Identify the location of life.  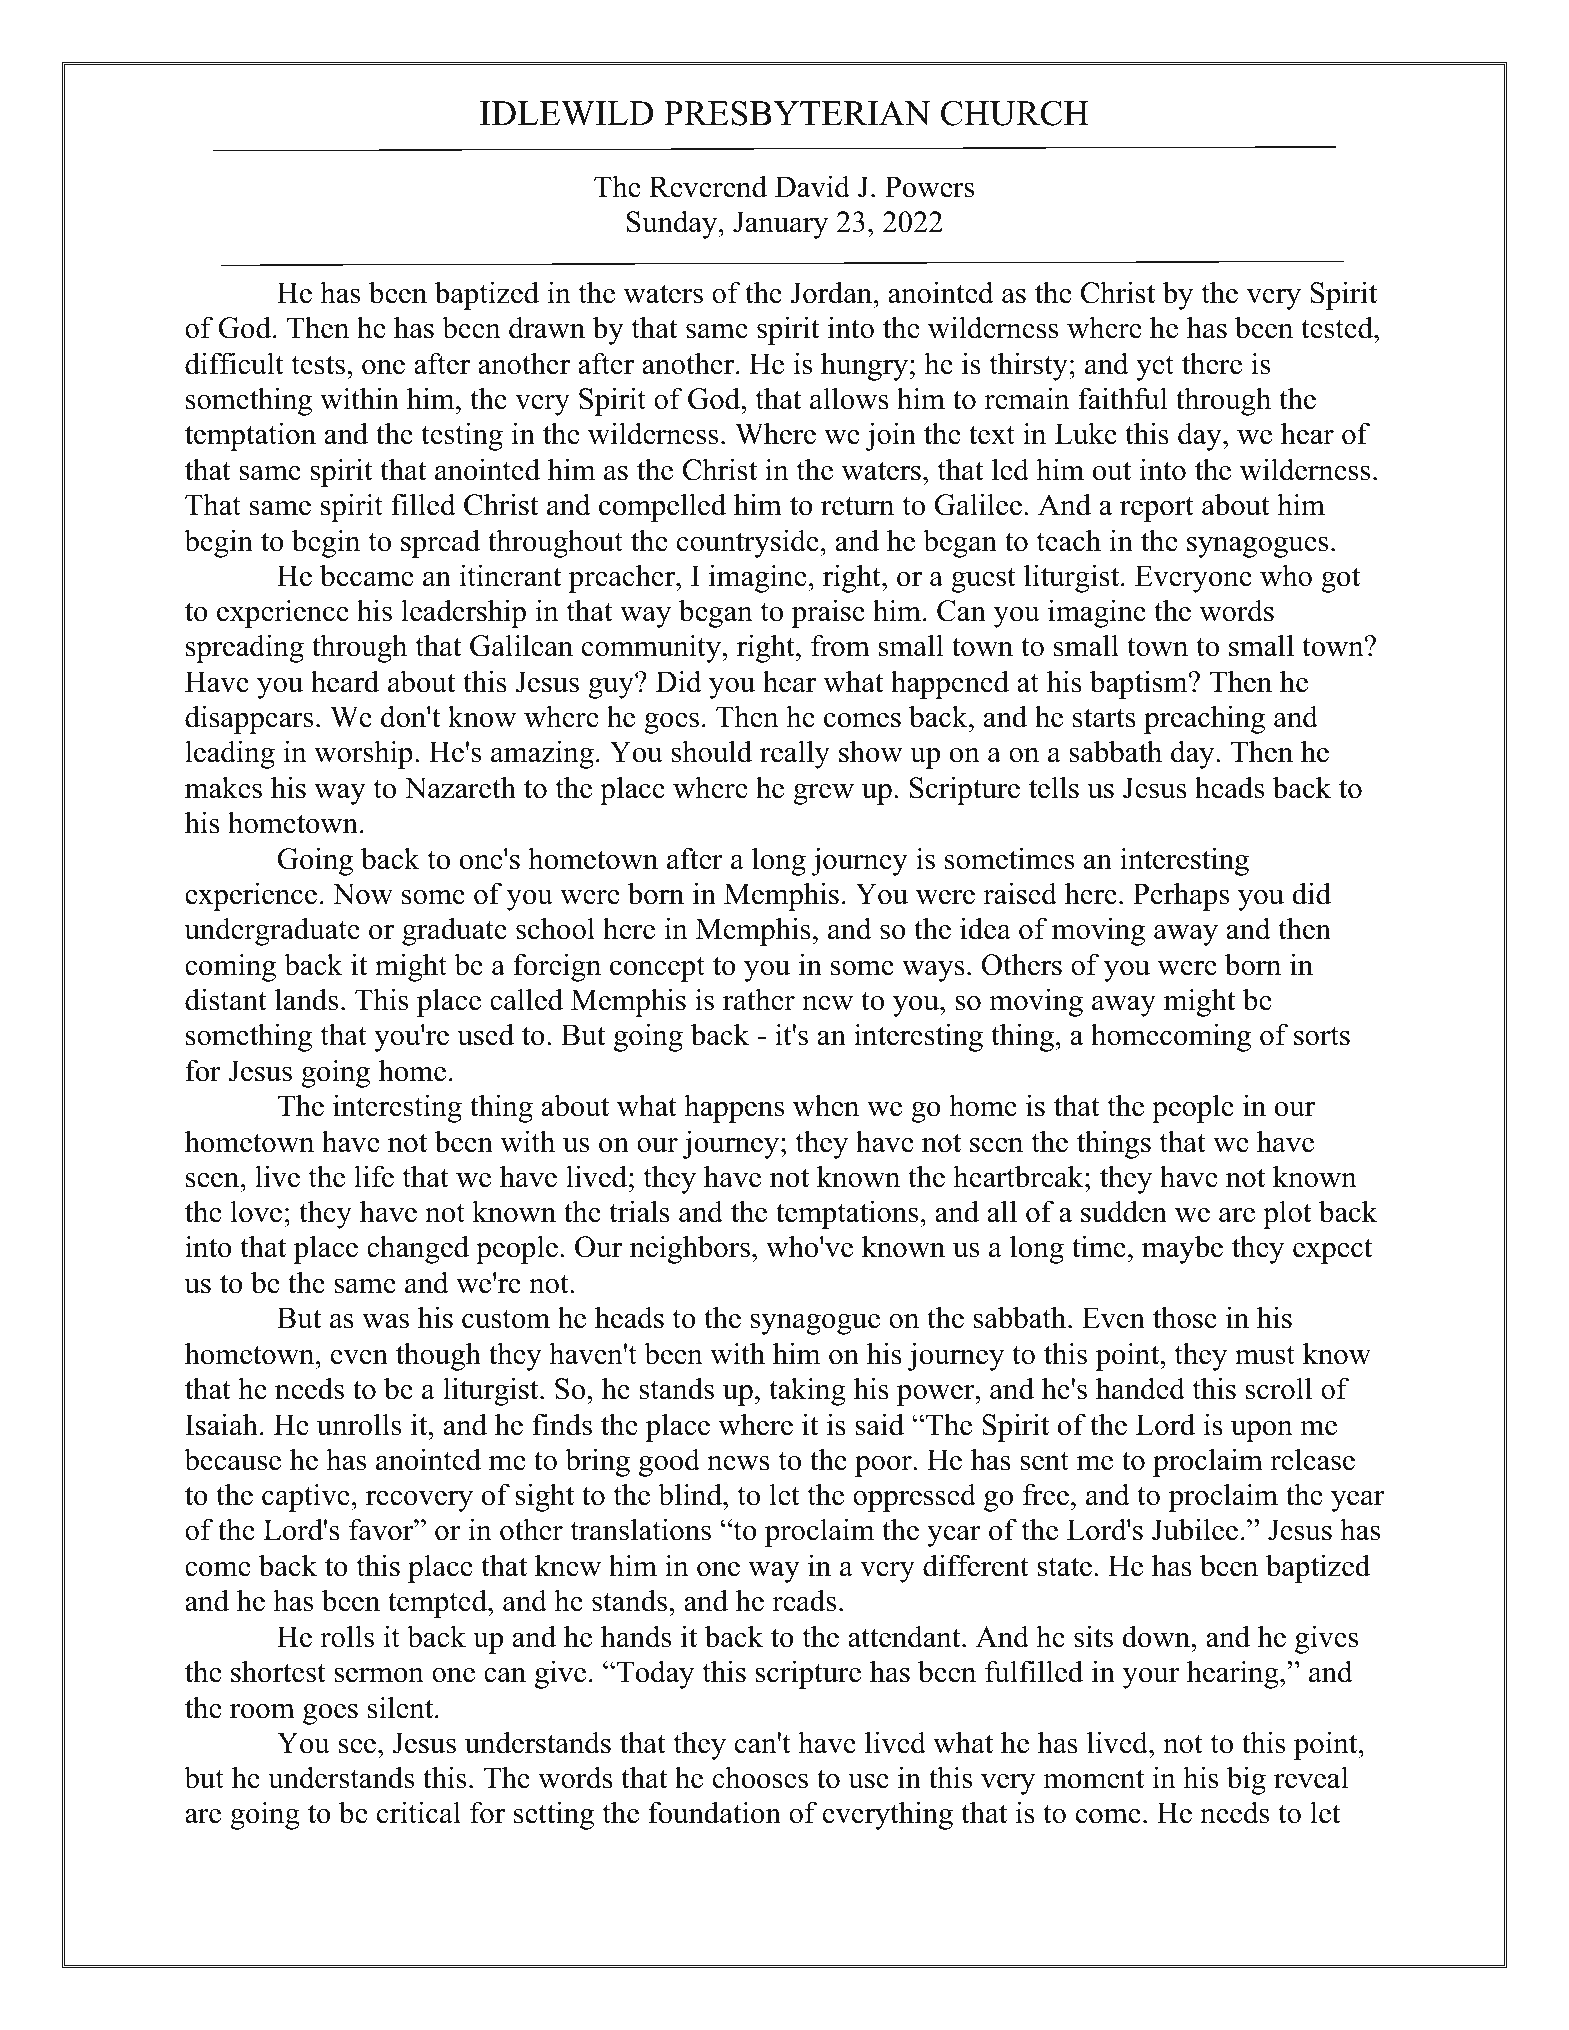
(374, 1176).
